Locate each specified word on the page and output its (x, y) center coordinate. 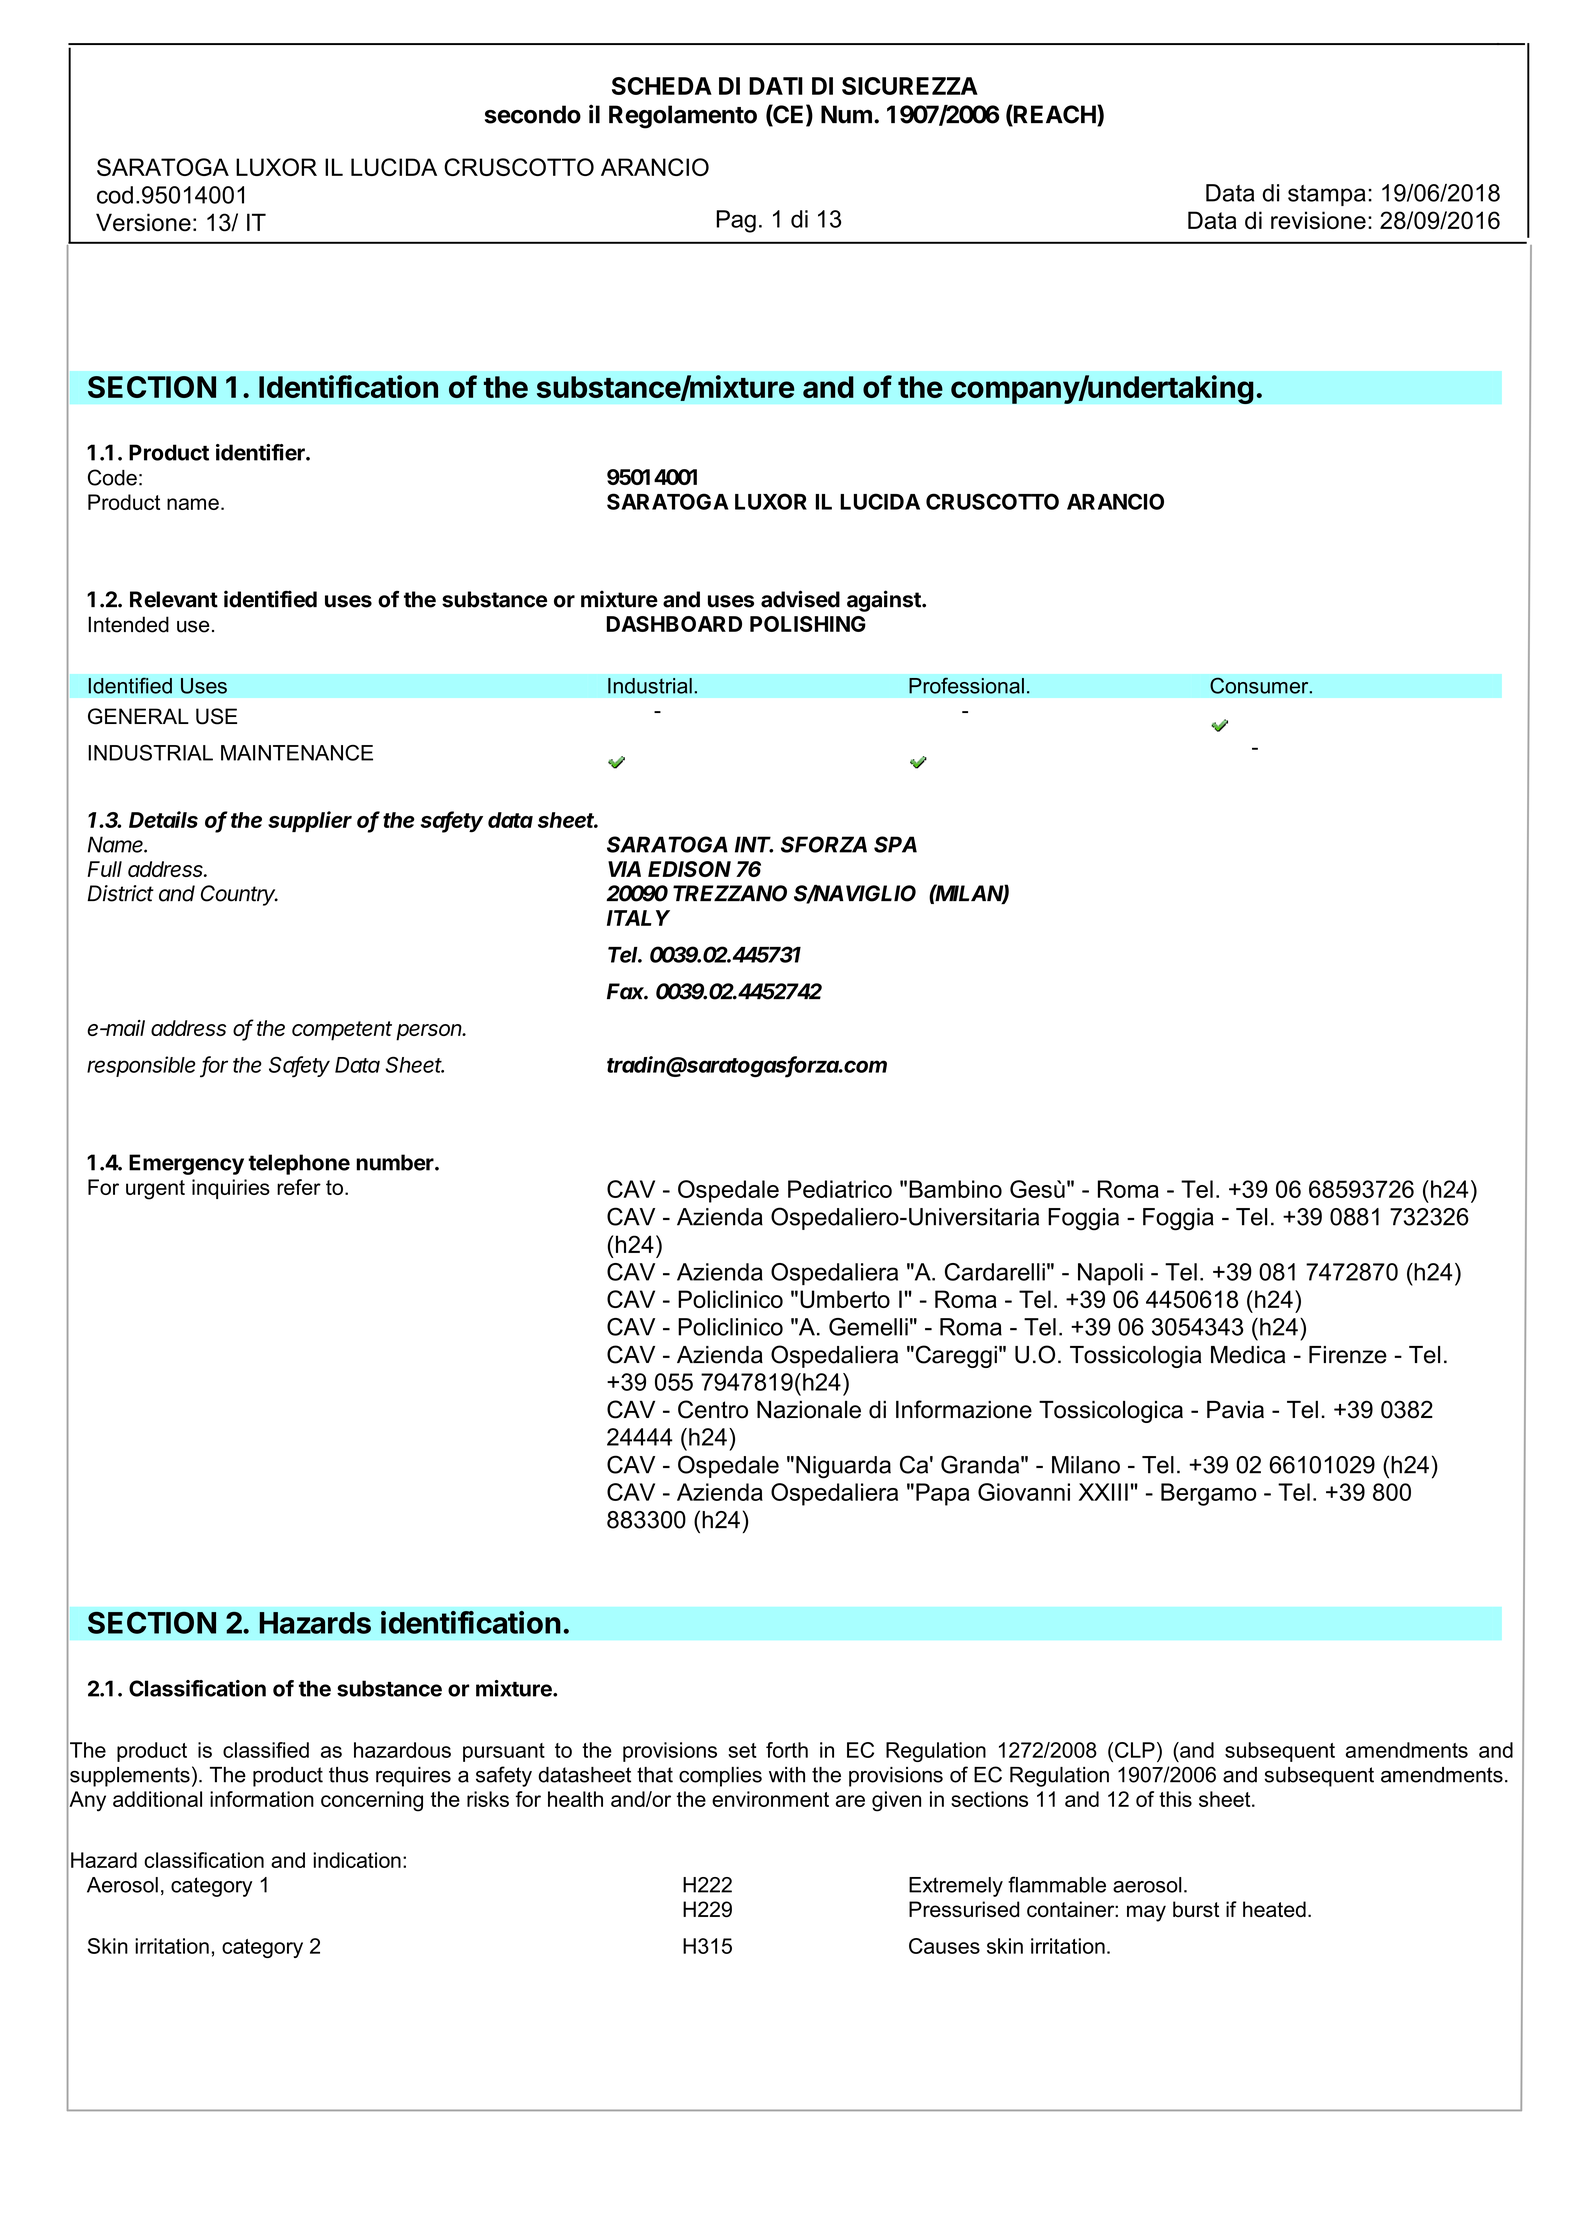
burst (1196, 1909)
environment (770, 1799)
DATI (776, 86)
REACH (1055, 115)
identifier (261, 452)
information (262, 1799)
